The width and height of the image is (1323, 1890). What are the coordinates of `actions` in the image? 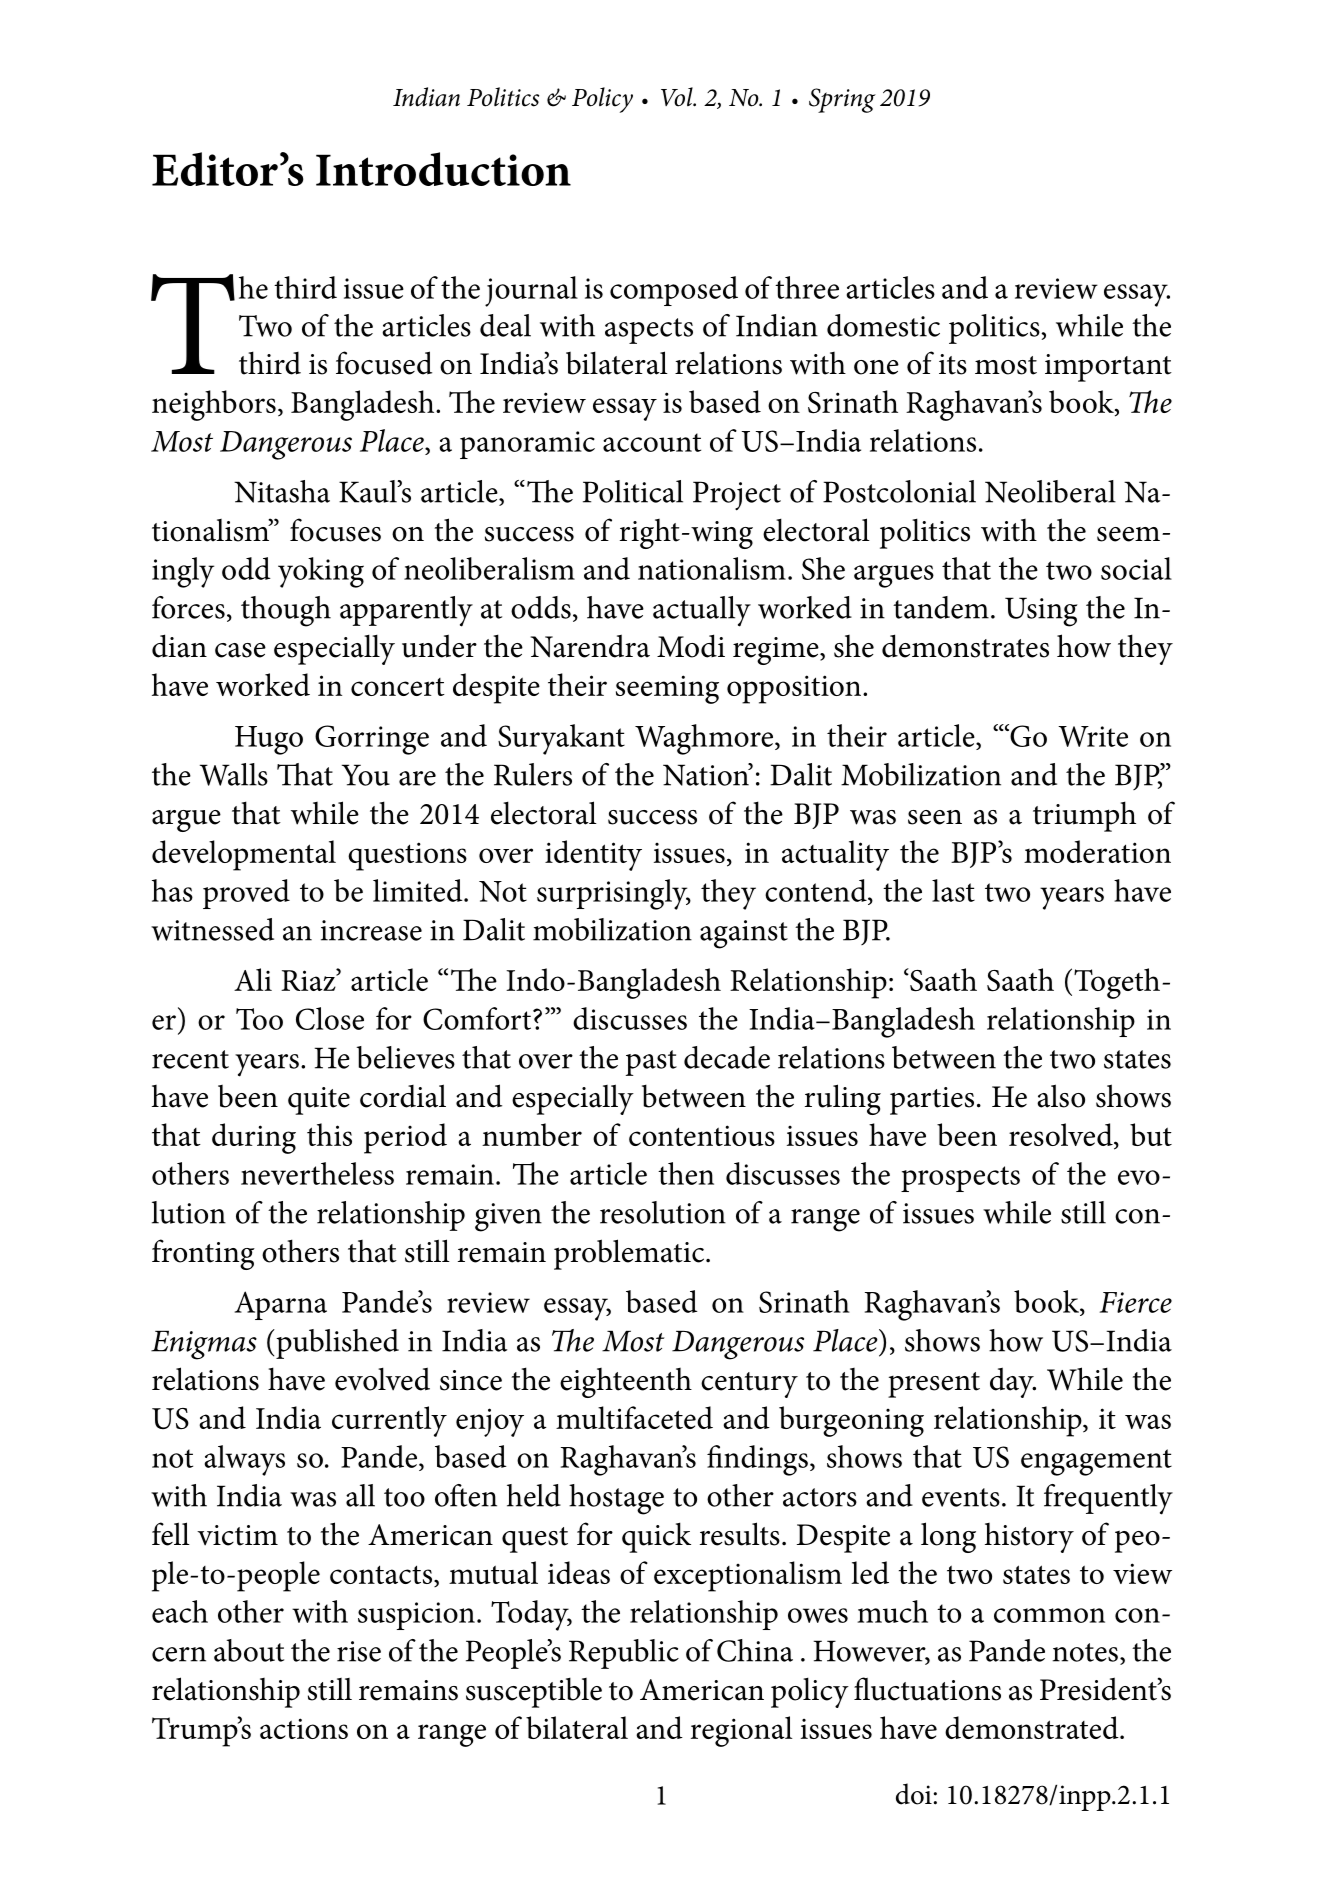 It's located at (304, 1728).
